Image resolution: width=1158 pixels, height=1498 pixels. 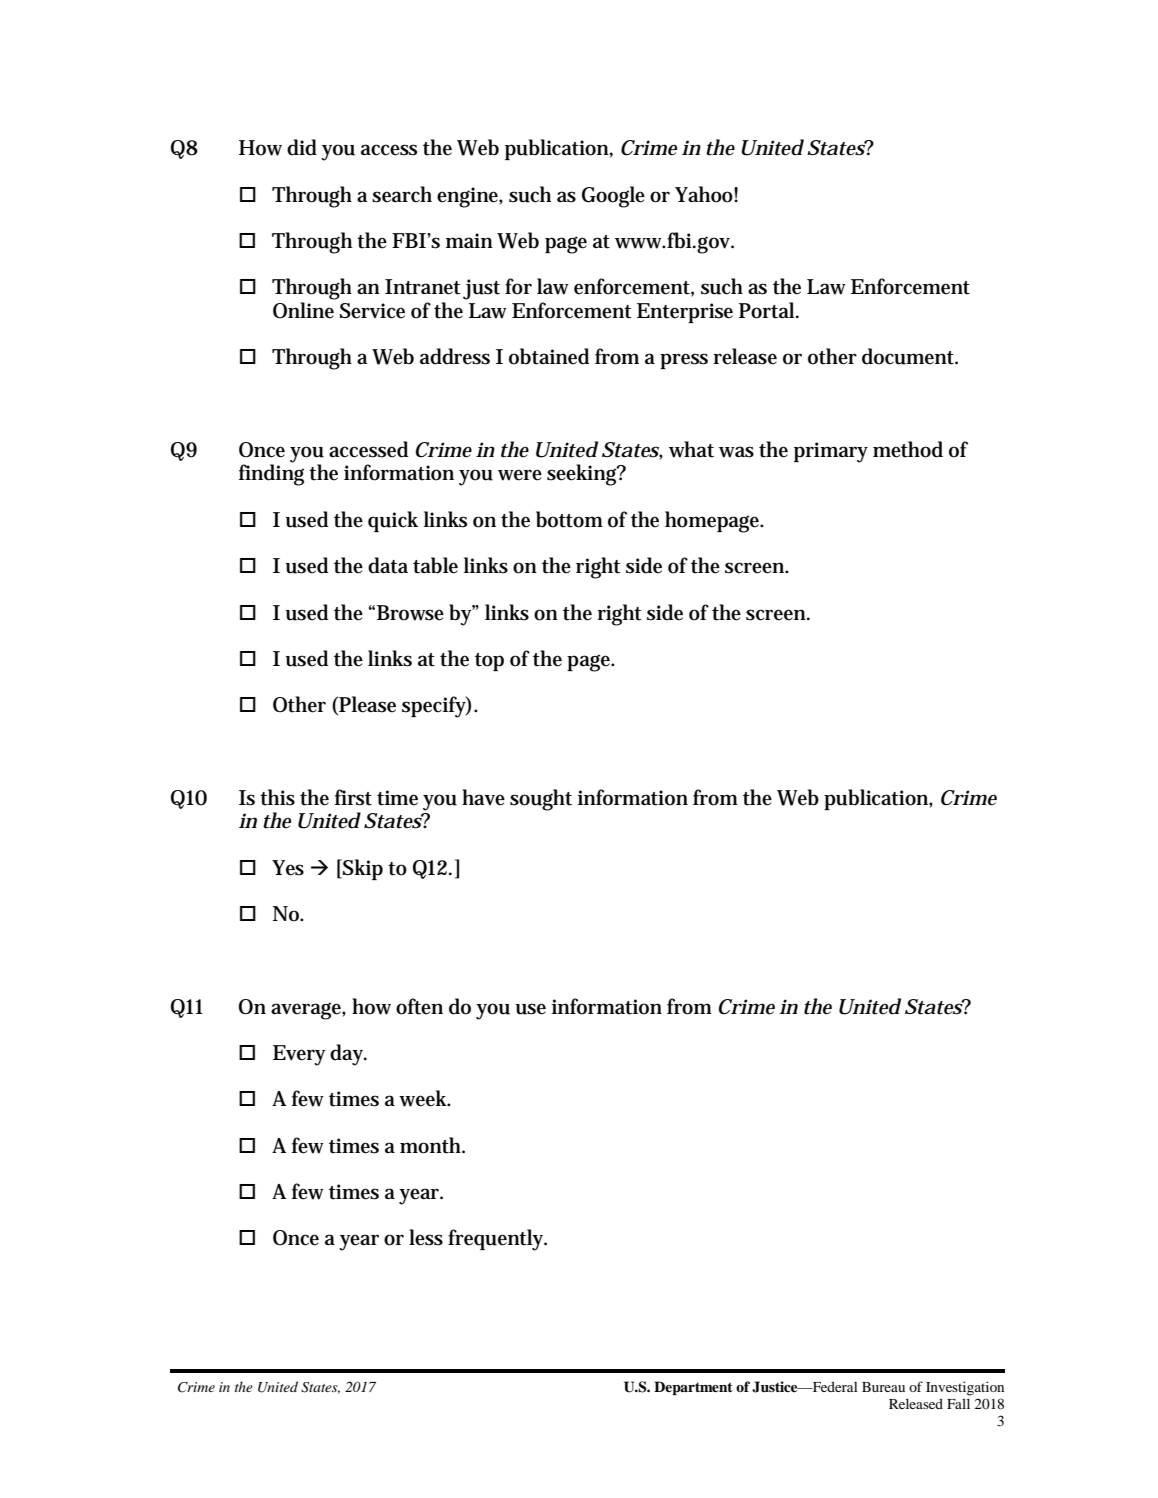 I want to click on Google, so click(x=613, y=197).
